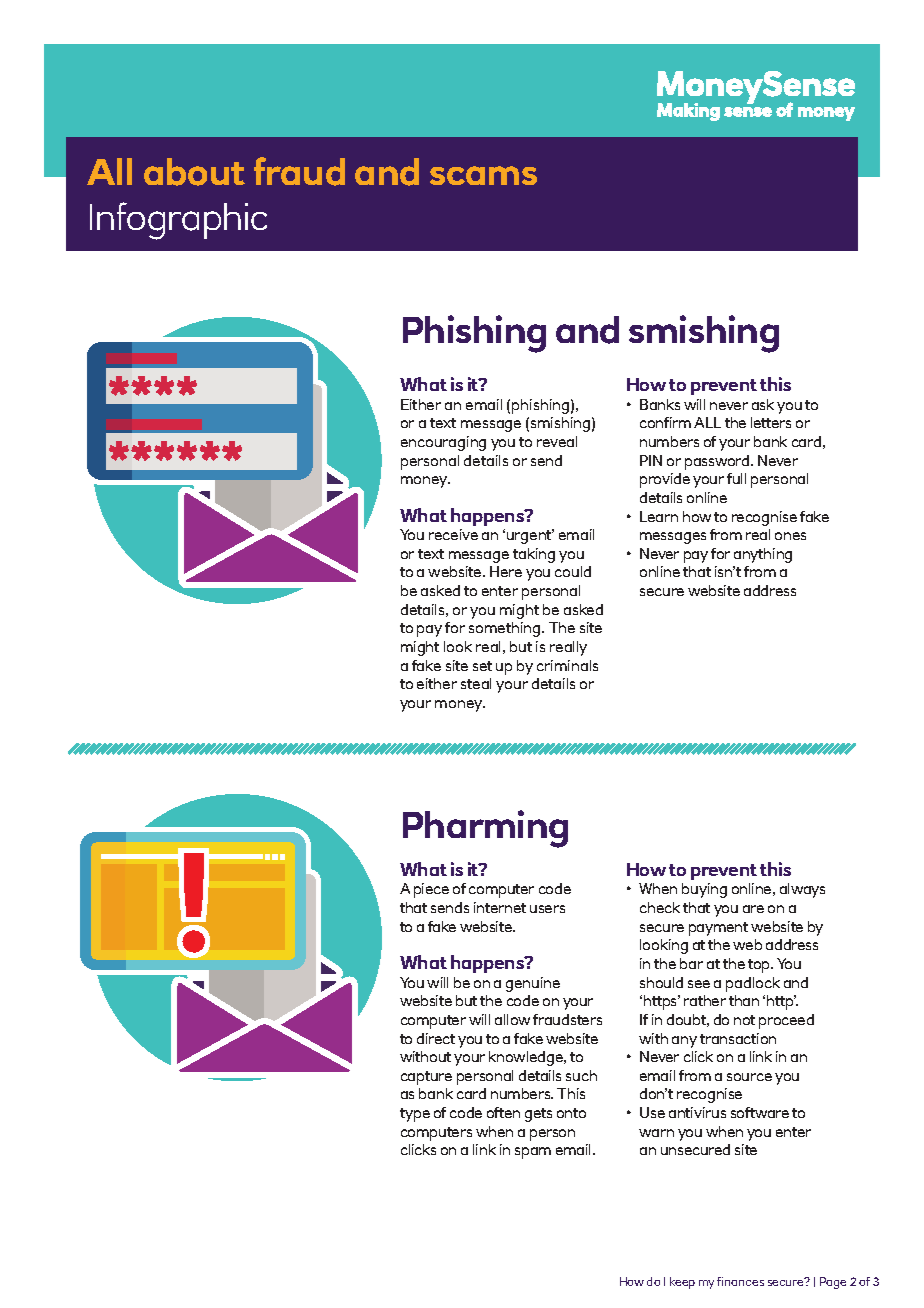 This document has height=1308, width=924. Describe the element at coordinates (533, 984) in the document. I see `genuine` at that location.
